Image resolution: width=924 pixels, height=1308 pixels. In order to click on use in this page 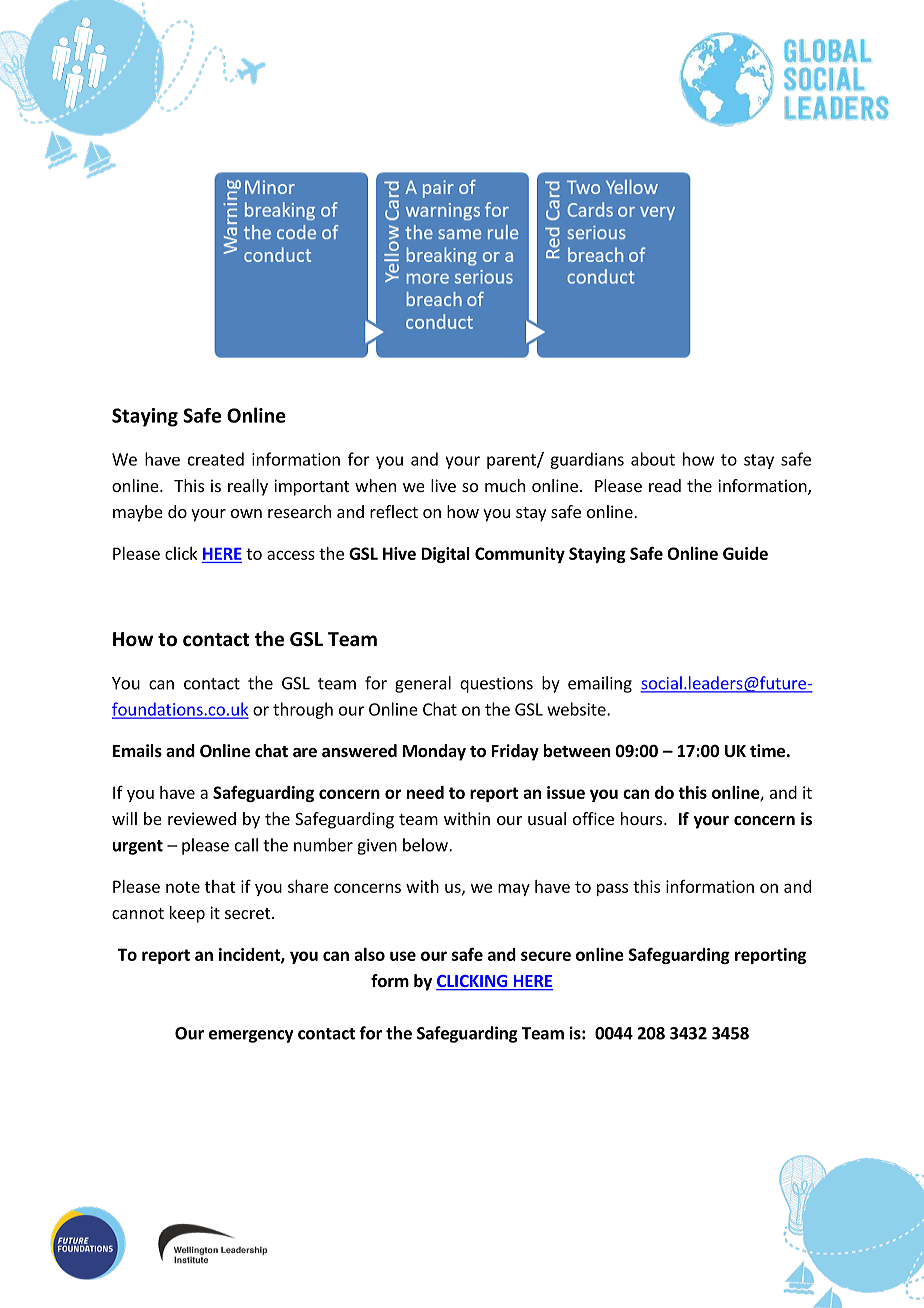, I will do `click(403, 956)`.
